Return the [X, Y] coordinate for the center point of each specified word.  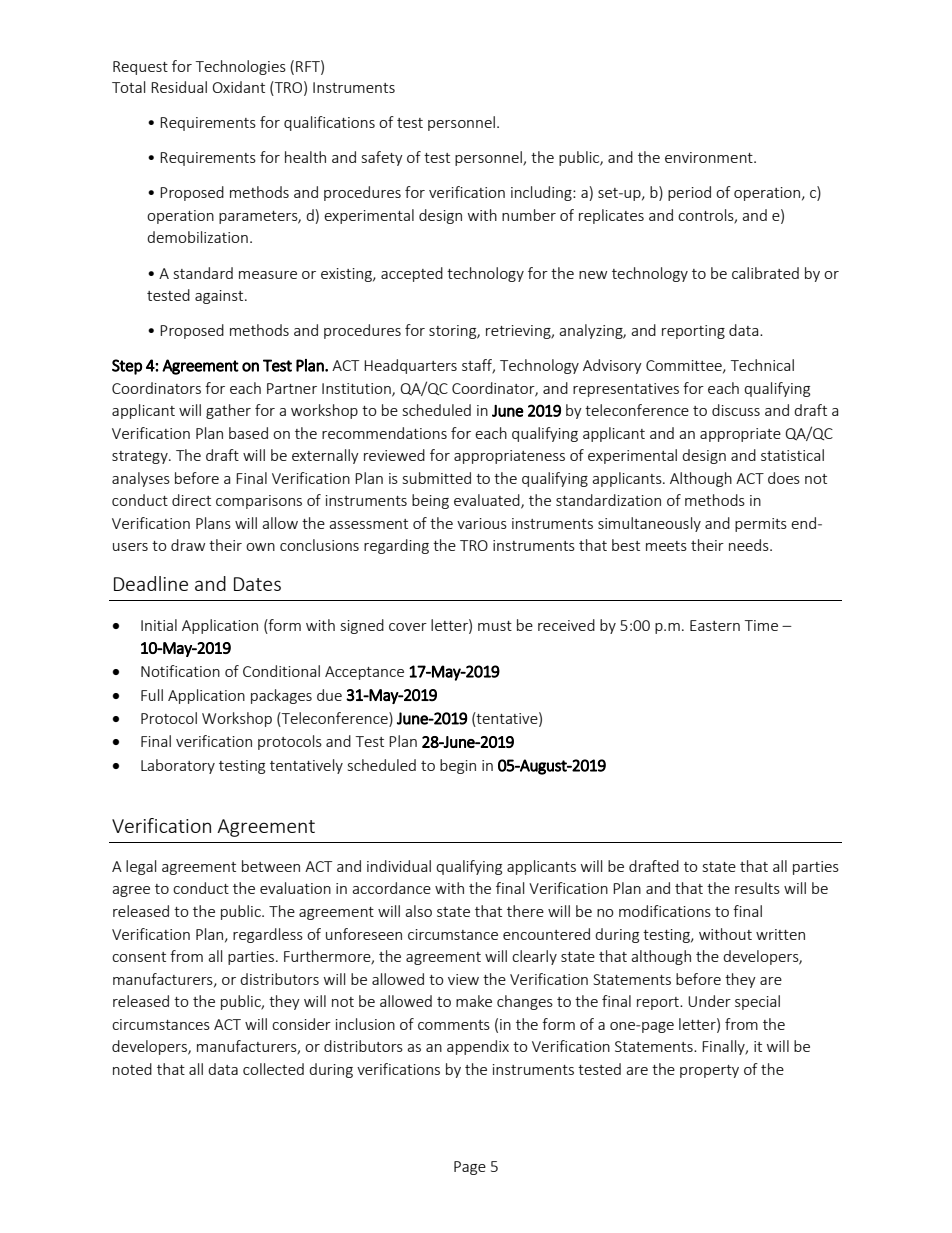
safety [382, 158]
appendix [478, 1047]
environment [710, 157]
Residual [179, 87]
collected [273, 1069]
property [709, 1071]
